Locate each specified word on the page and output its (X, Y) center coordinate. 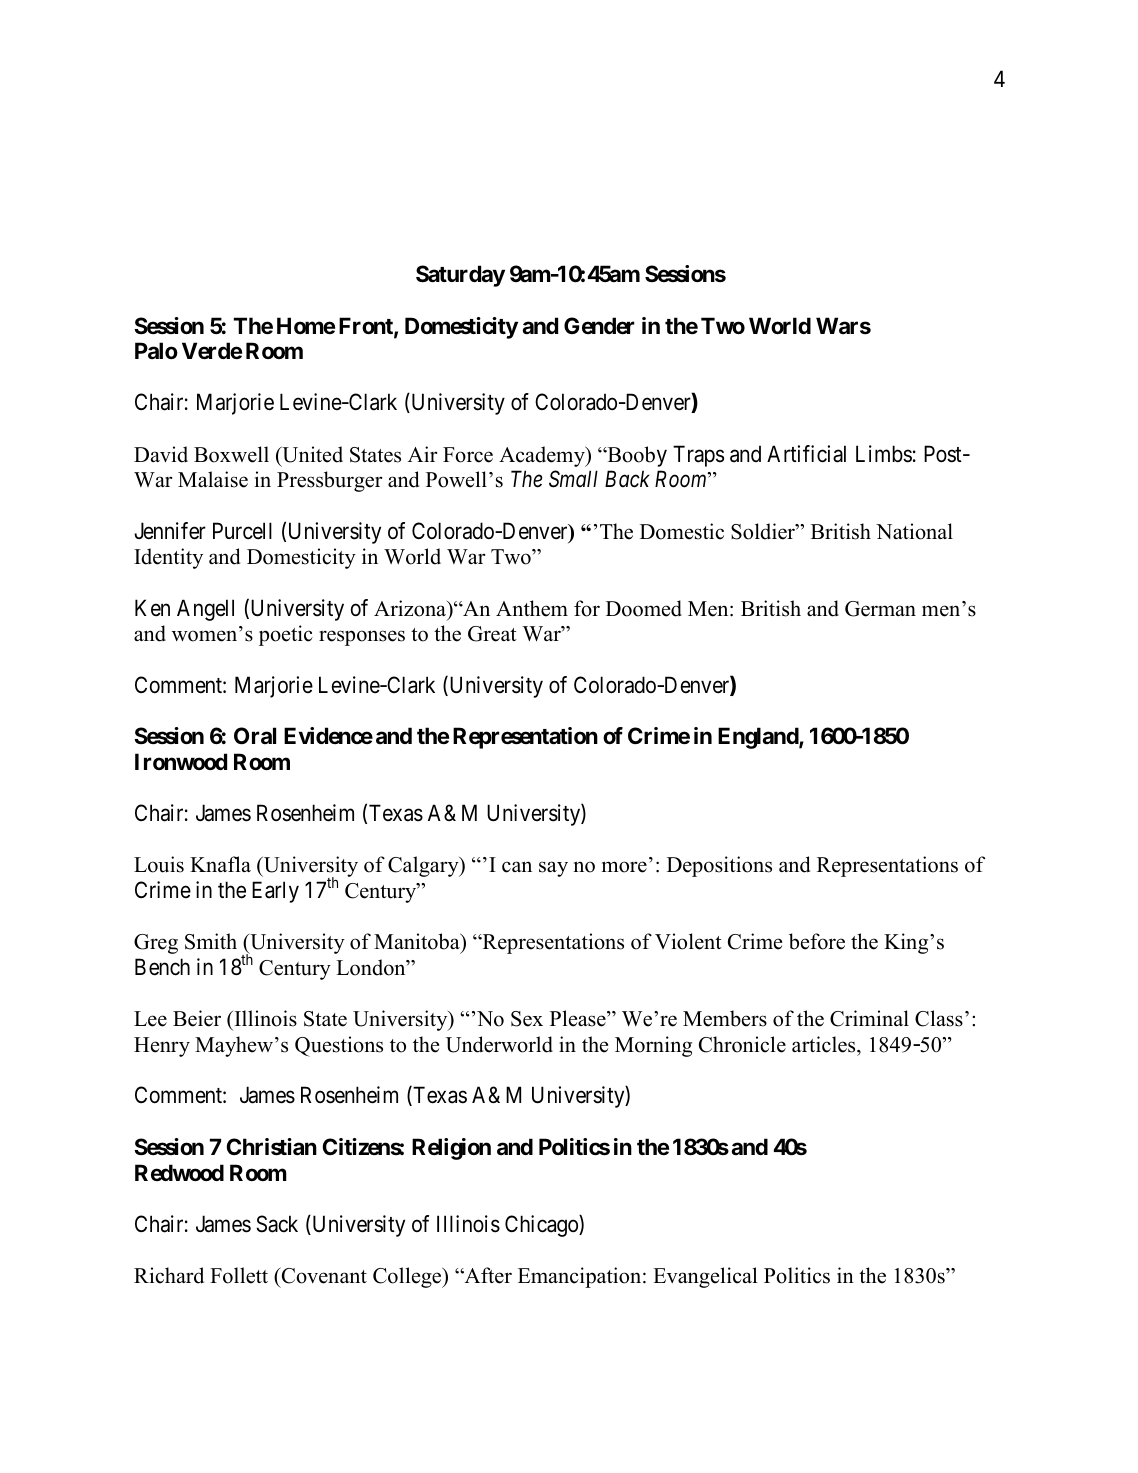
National (914, 531)
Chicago (542, 1226)
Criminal (869, 1018)
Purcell (242, 531)
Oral (255, 736)
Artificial (806, 454)
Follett (239, 1275)
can (517, 867)
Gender (599, 326)
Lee (150, 1019)
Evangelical (705, 1277)
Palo (156, 350)
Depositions (719, 866)
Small (573, 479)
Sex (527, 1019)
